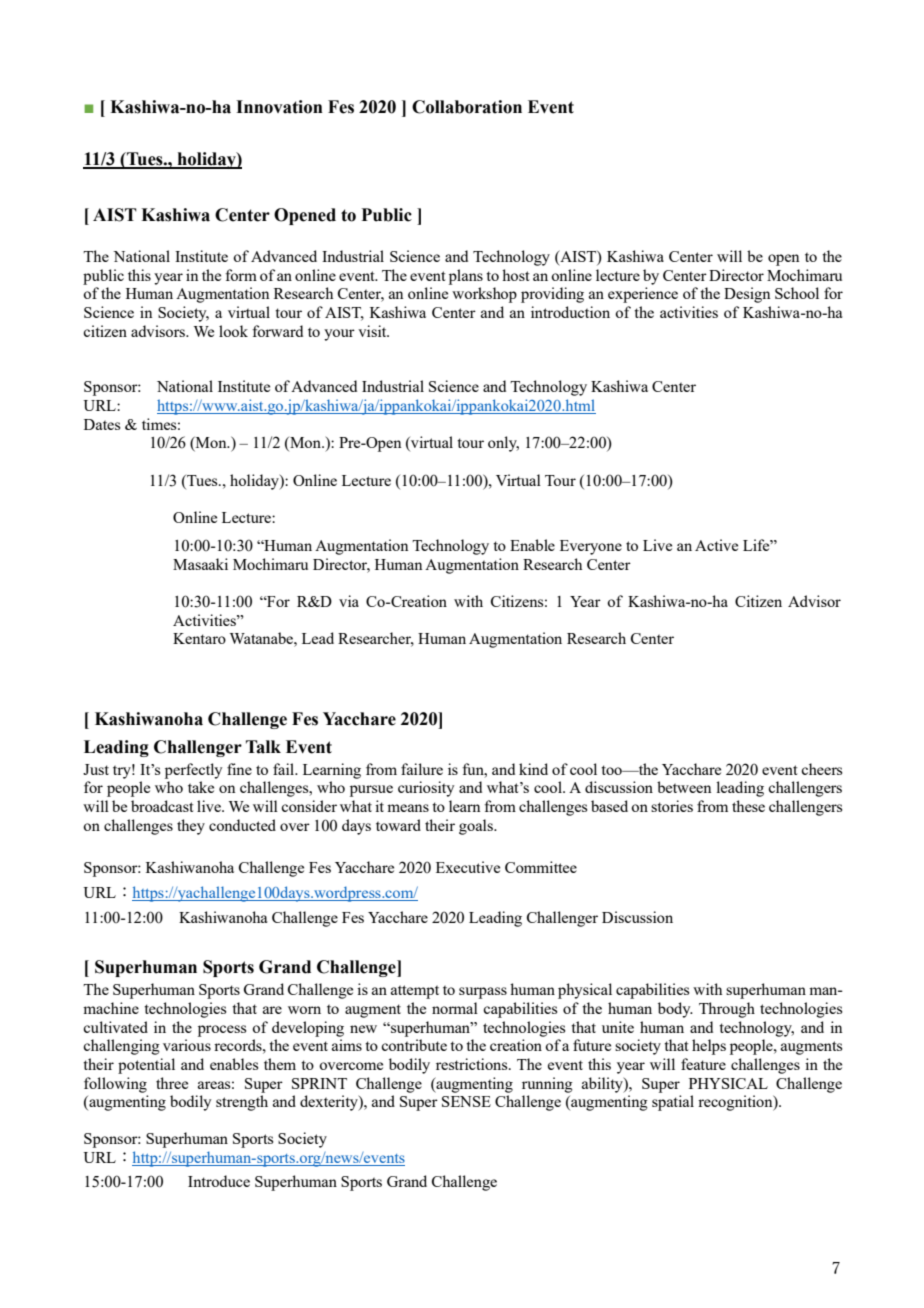  I want to click on Active, so click(716, 545).
